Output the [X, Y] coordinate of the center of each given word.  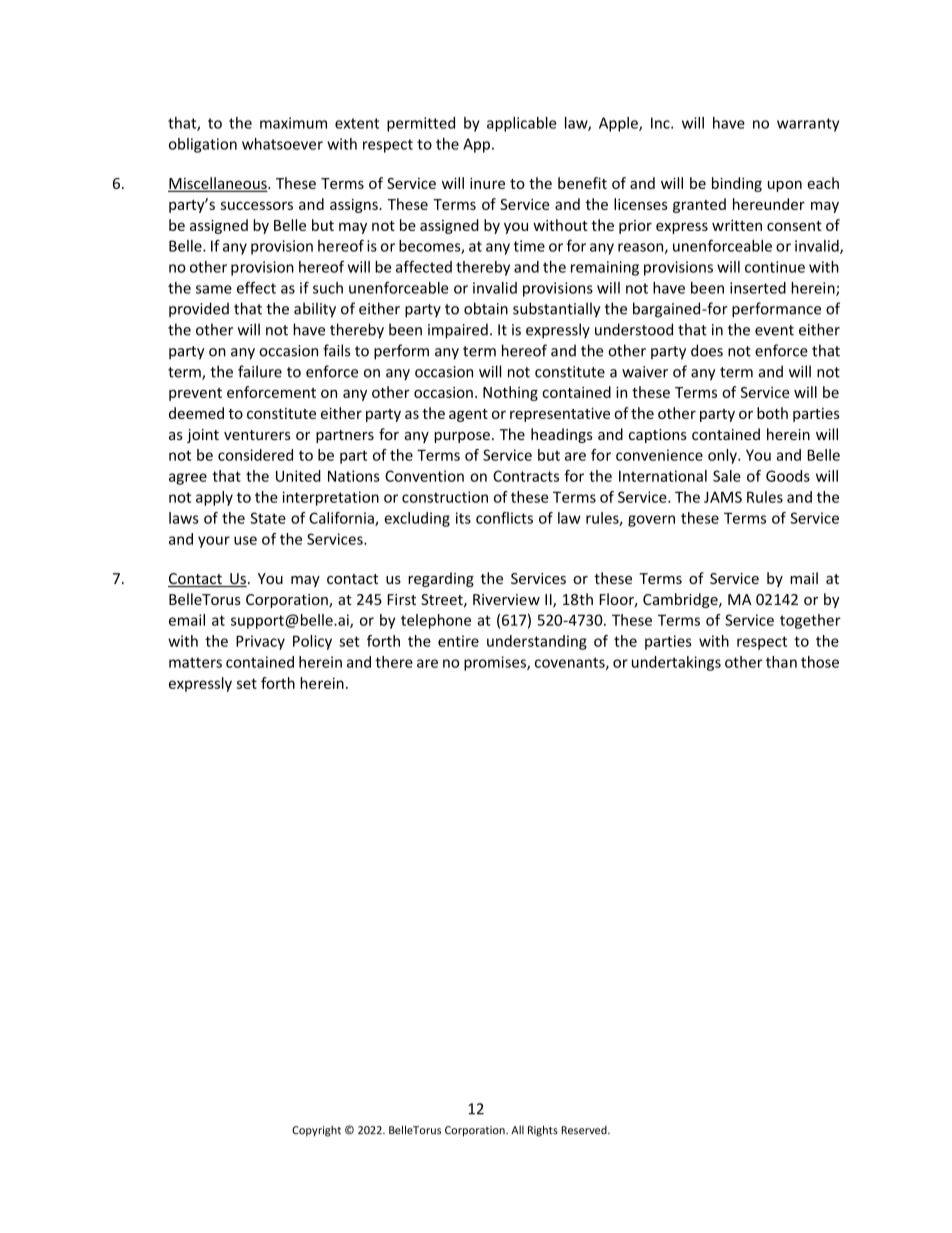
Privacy [260, 642]
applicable [521, 124]
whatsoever [282, 144]
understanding [537, 642]
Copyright [316, 1131]
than [781, 662]
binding [737, 184]
